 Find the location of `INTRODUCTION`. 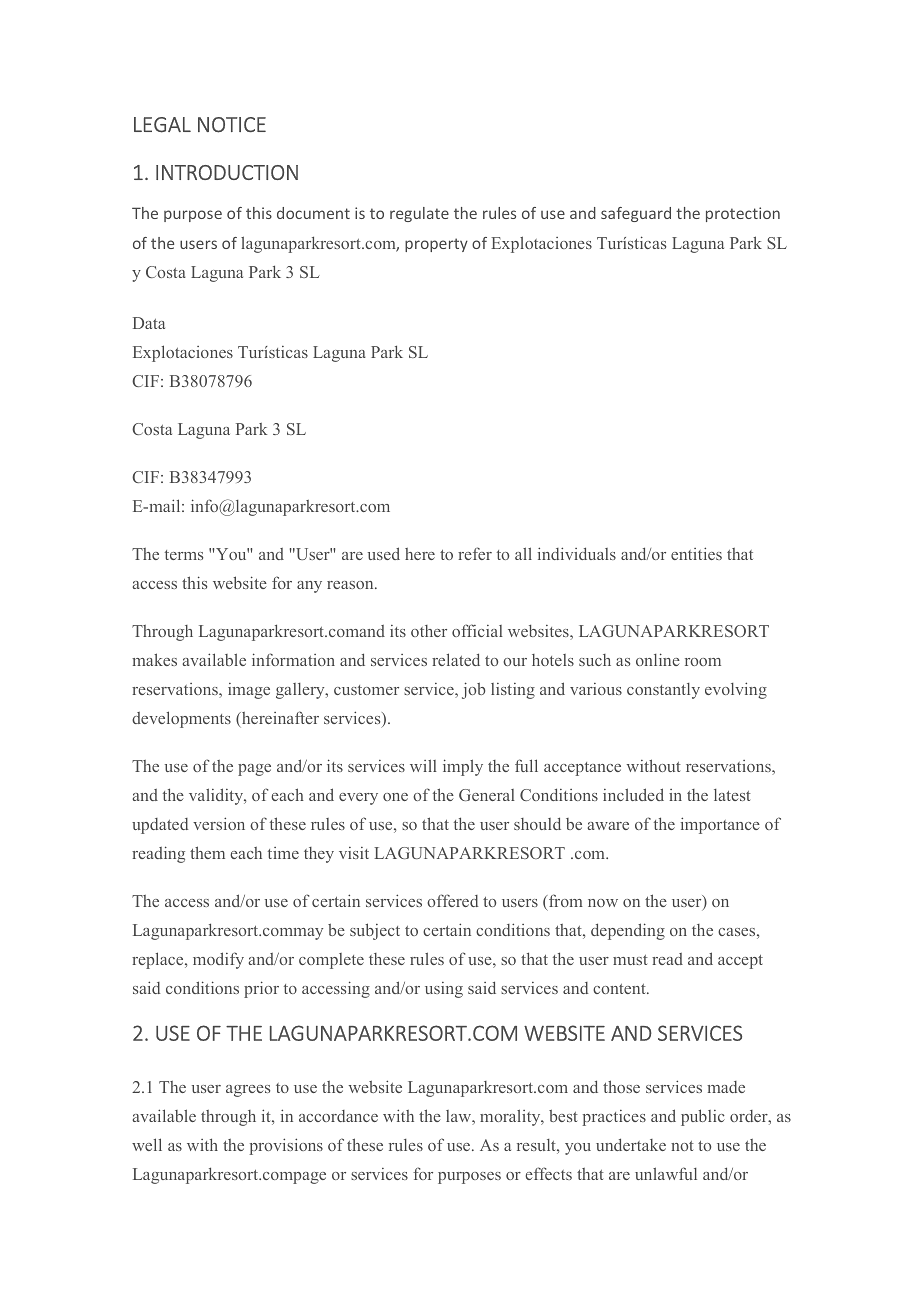

INTRODUCTION is located at coordinates (227, 172).
